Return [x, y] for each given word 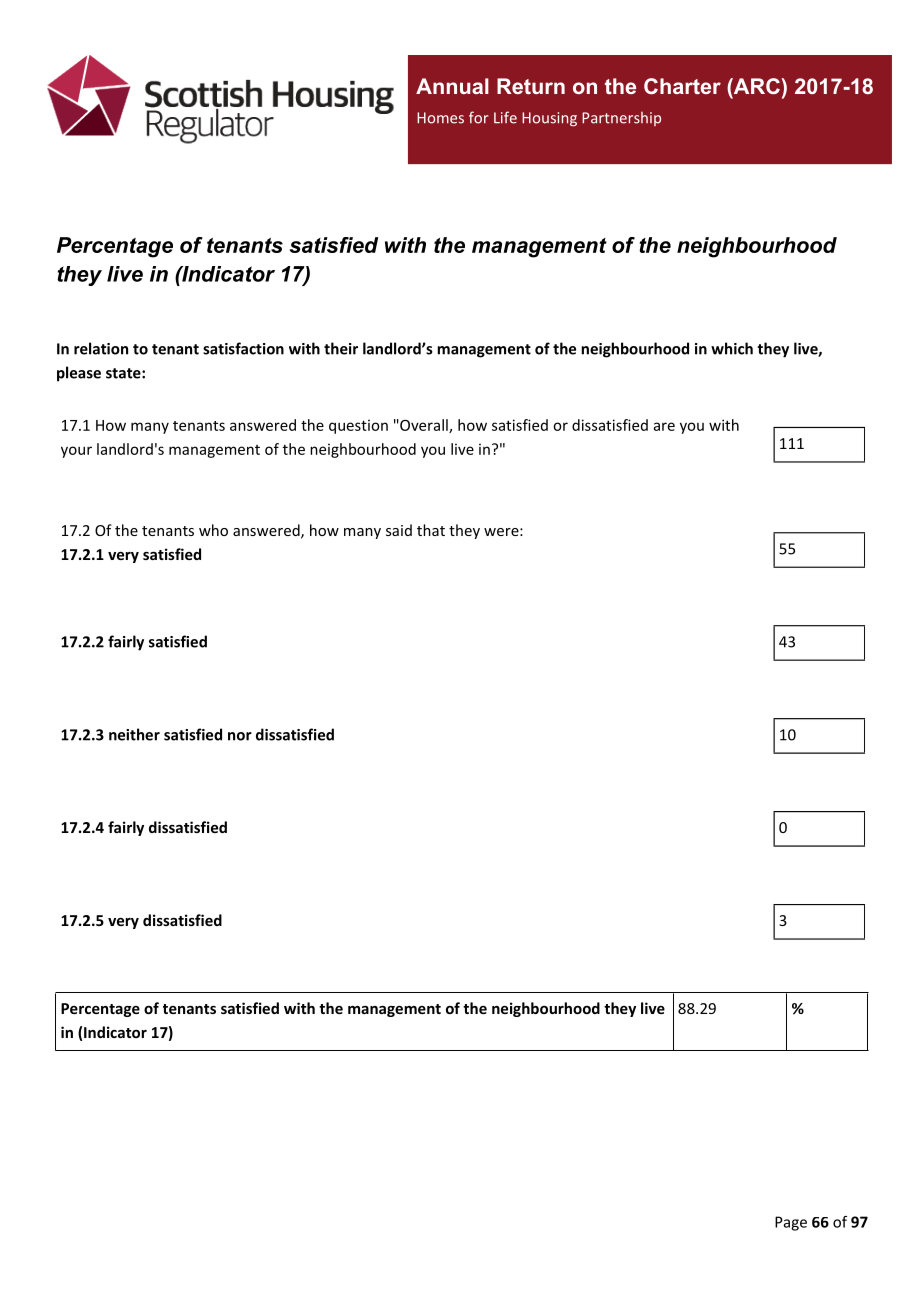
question [358, 426]
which [732, 348]
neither [134, 734]
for [479, 117]
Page [791, 1223]
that [431, 530]
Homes [440, 118]
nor [240, 736]
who [213, 530]
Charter [682, 86]
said [399, 530]
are [664, 426]
